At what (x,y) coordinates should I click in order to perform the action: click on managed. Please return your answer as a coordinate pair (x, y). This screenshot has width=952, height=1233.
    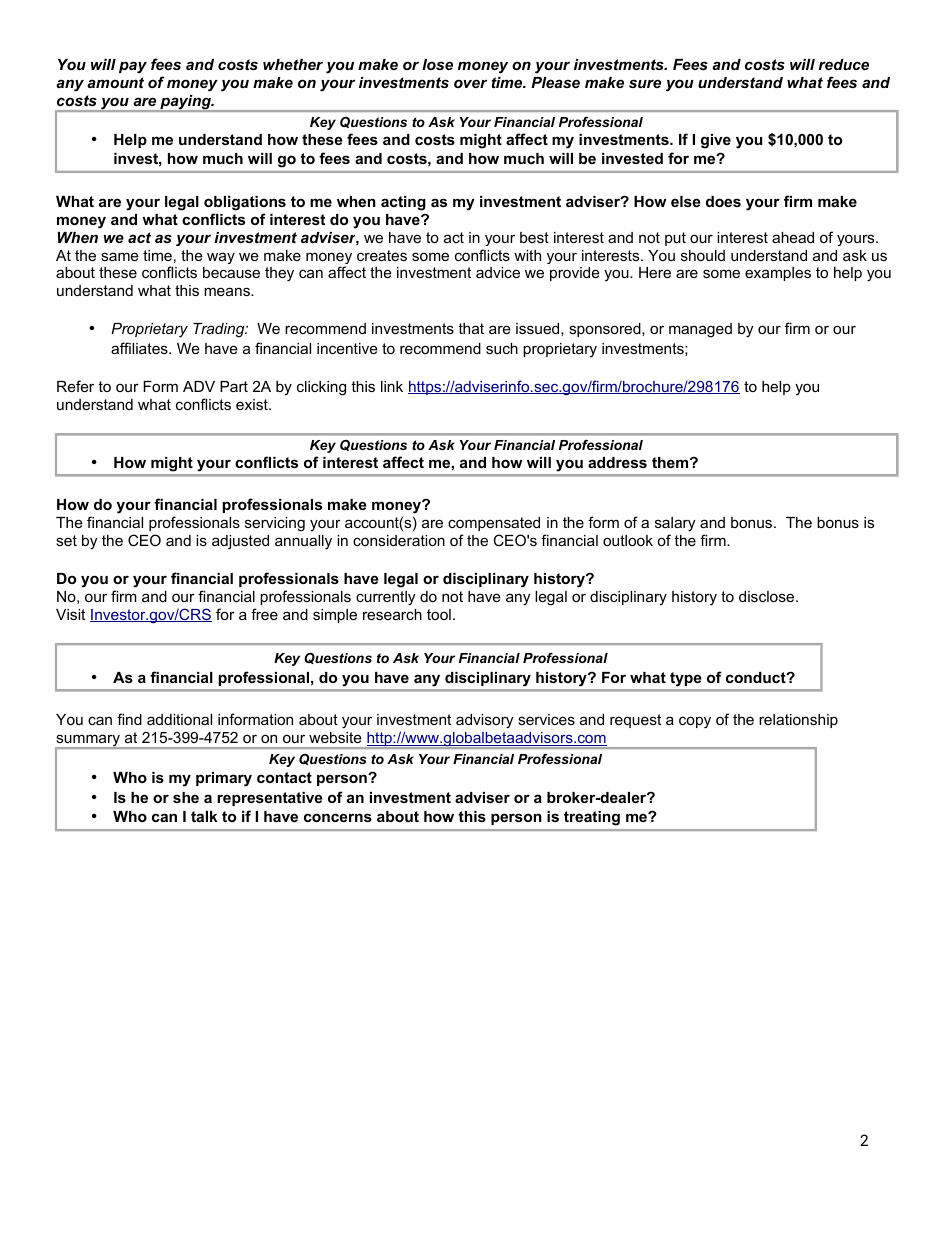
    Looking at the image, I should click on (700, 330).
